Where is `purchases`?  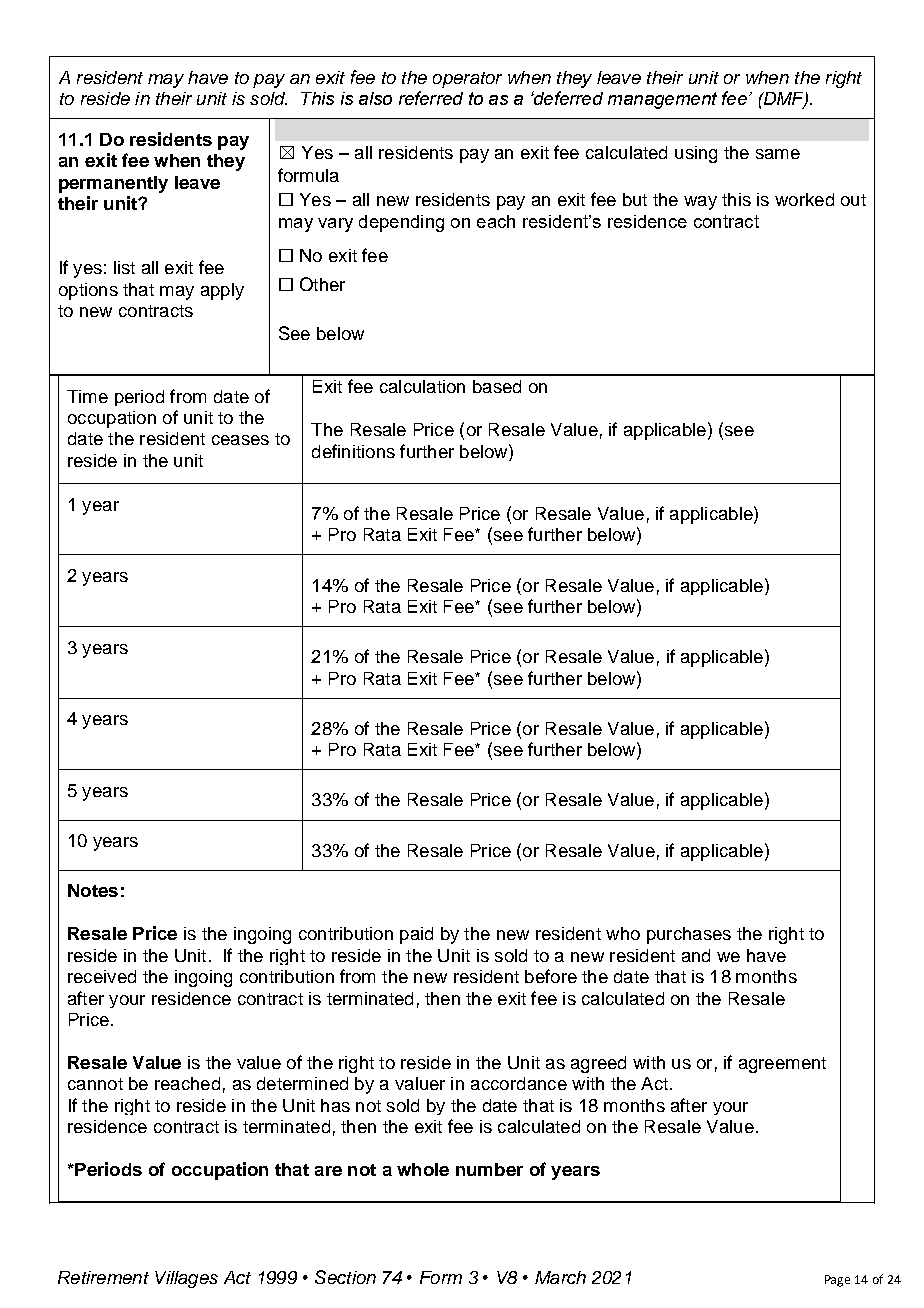 purchases is located at coordinates (689, 935).
